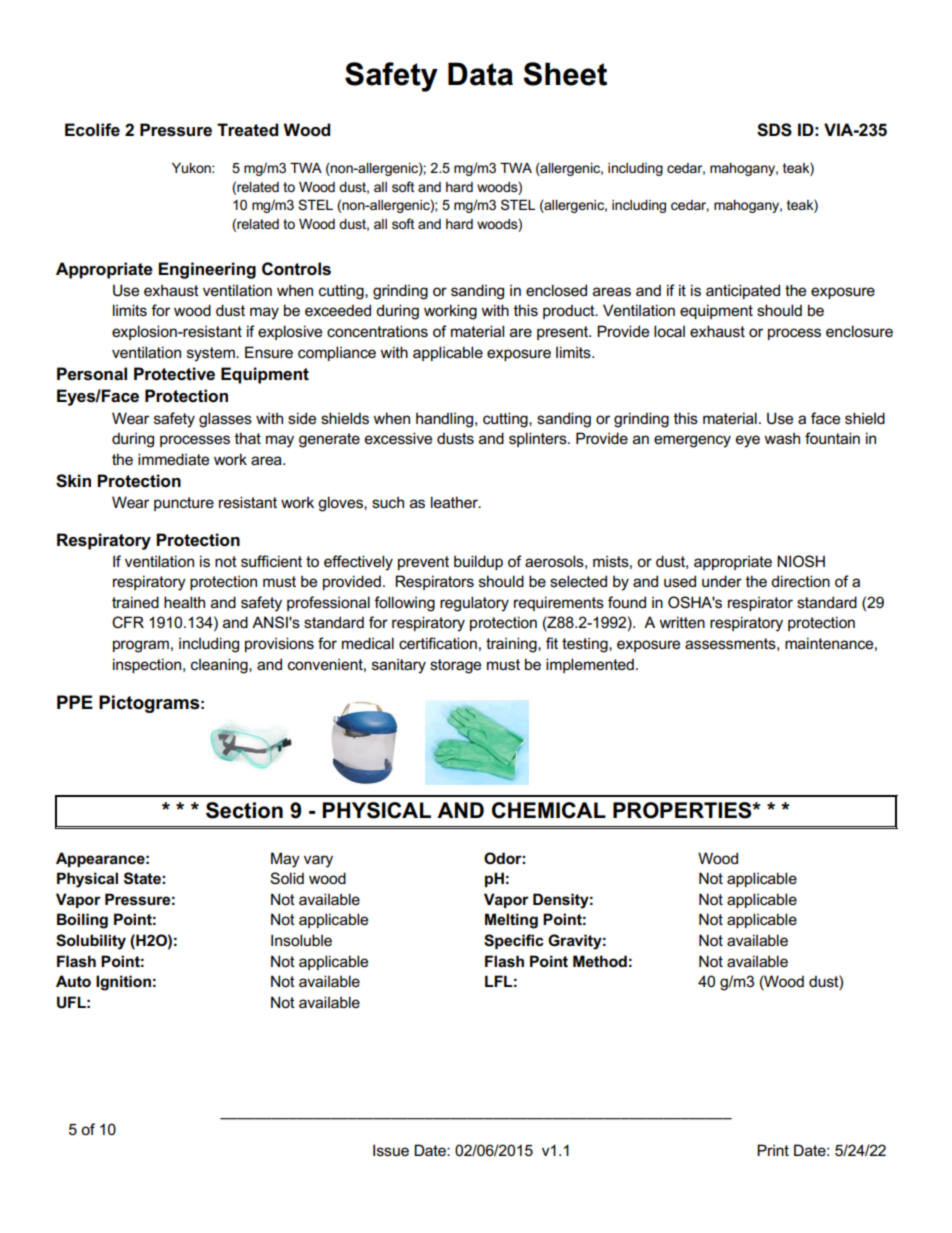 The width and height of the screenshot is (952, 1233). Describe the element at coordinates (173, 459) in the screenshot. I see `immediate` at that location.
